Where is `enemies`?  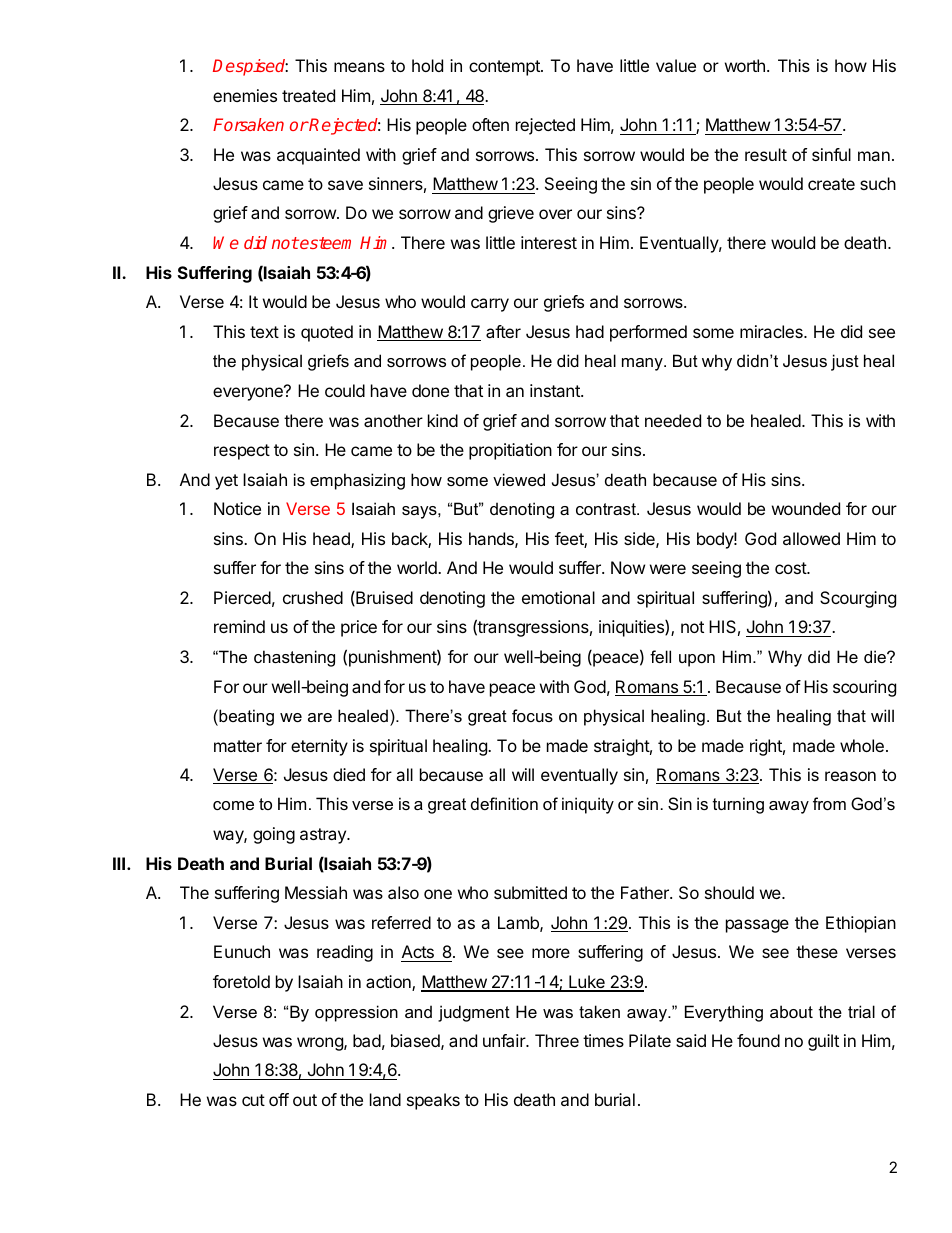 enemies is located at coordinates (245, 95).
